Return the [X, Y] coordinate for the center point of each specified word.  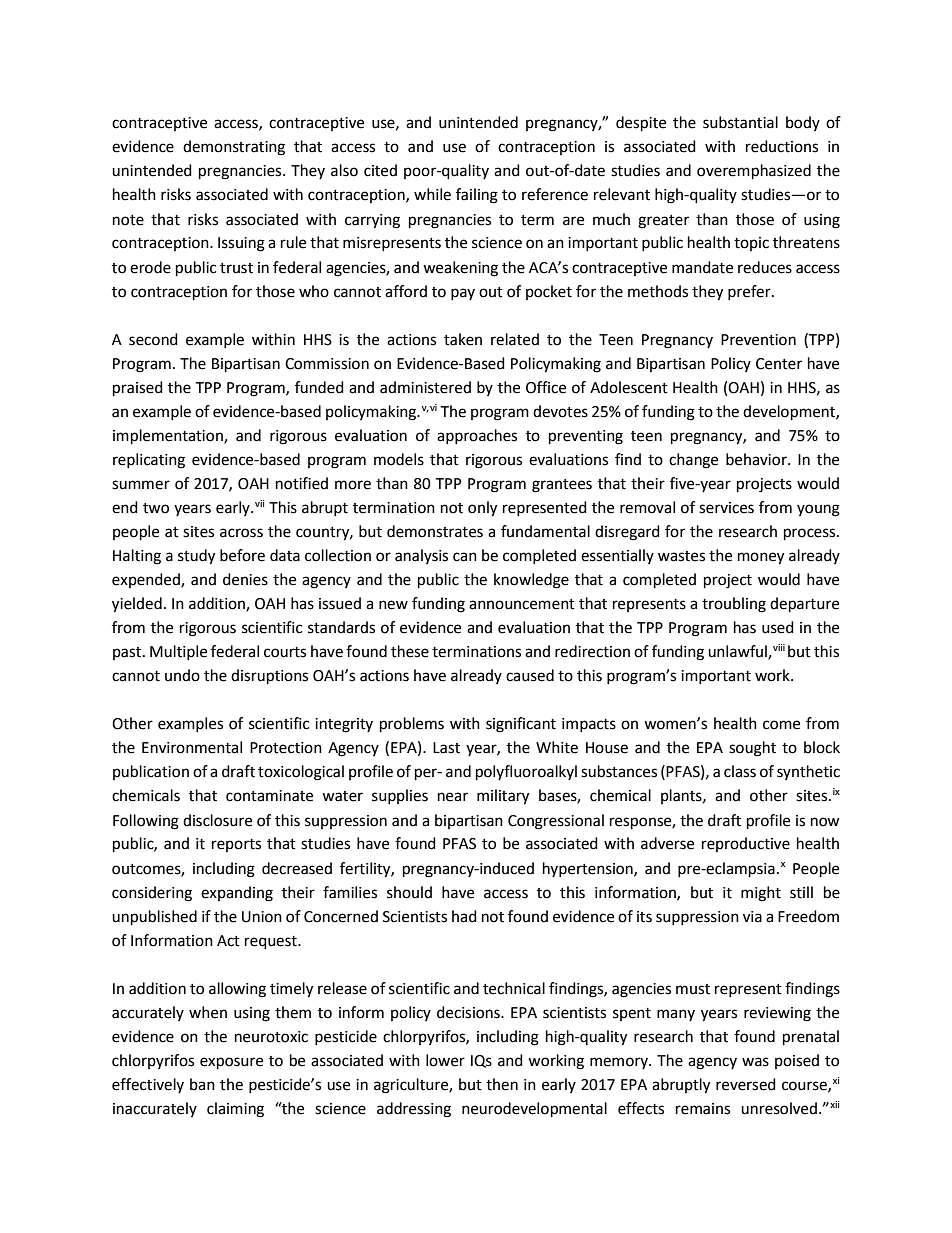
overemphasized [754, 172]
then [502, 1084]
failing [477, 196]
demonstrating [234, 148]
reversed [746, 1084]
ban [202, 1084]
